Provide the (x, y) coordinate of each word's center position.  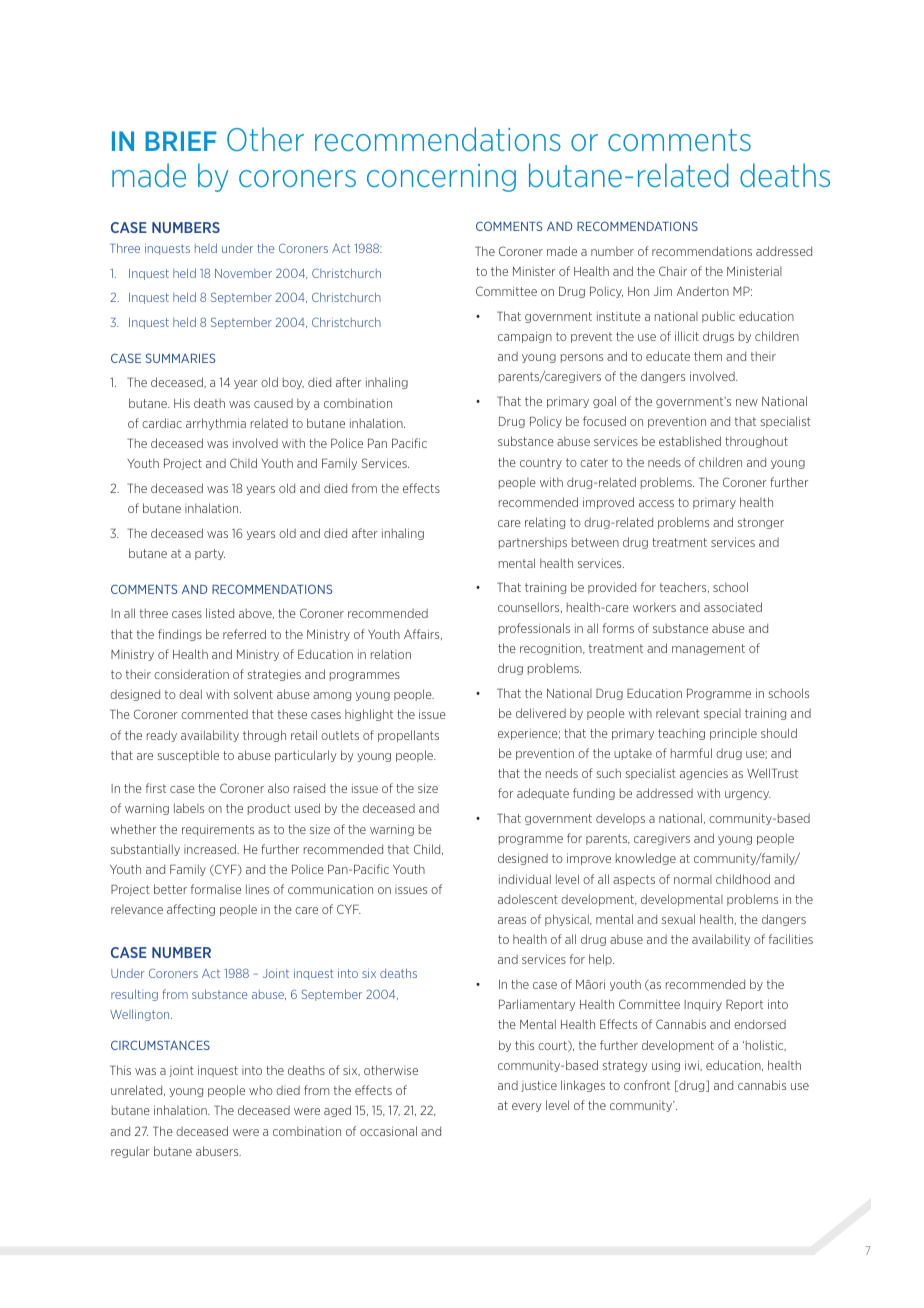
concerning (441, 178)
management (708, 649)
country (541, 463)
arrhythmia (216, 424)
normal (693, 879)
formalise (216, 889)
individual (525, 879)
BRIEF (181, 141)
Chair (673, 271)
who (261, 1090)
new (747, 402)
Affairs (423, 634)
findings (180, 635)
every (527, 1107)
